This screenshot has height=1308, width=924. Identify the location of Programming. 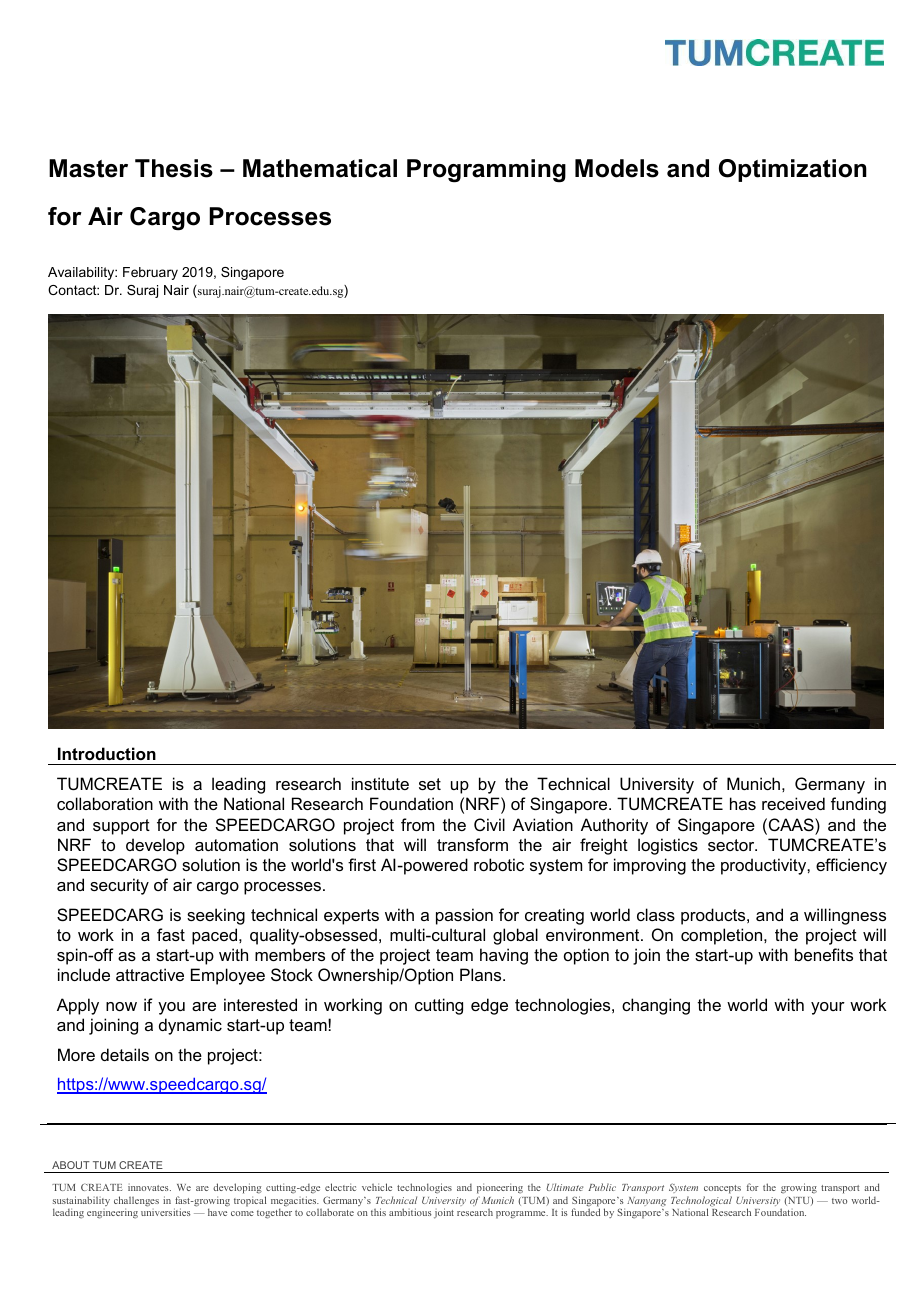
(486, 171).
